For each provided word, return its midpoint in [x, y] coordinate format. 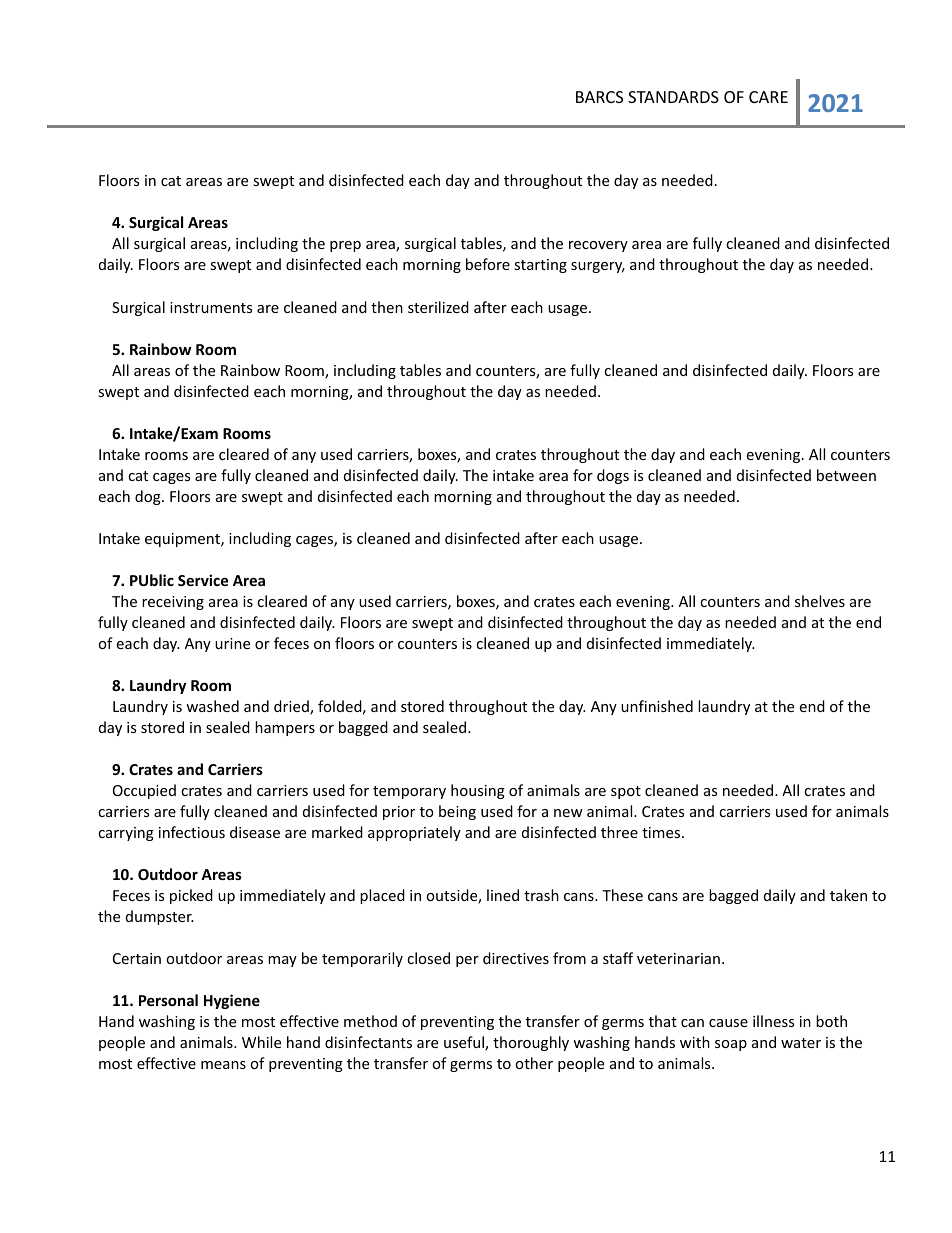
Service [203, 580]
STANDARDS [673, 97]
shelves [820, 601]
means [223, 1065]
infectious [192, 832]
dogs [613, 476]
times [662, 832]
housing [478, 791]
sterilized [438, 307]
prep [345, 246]
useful [465, 1043]
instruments [211, 307]
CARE [768, 97]
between [846, 475]
